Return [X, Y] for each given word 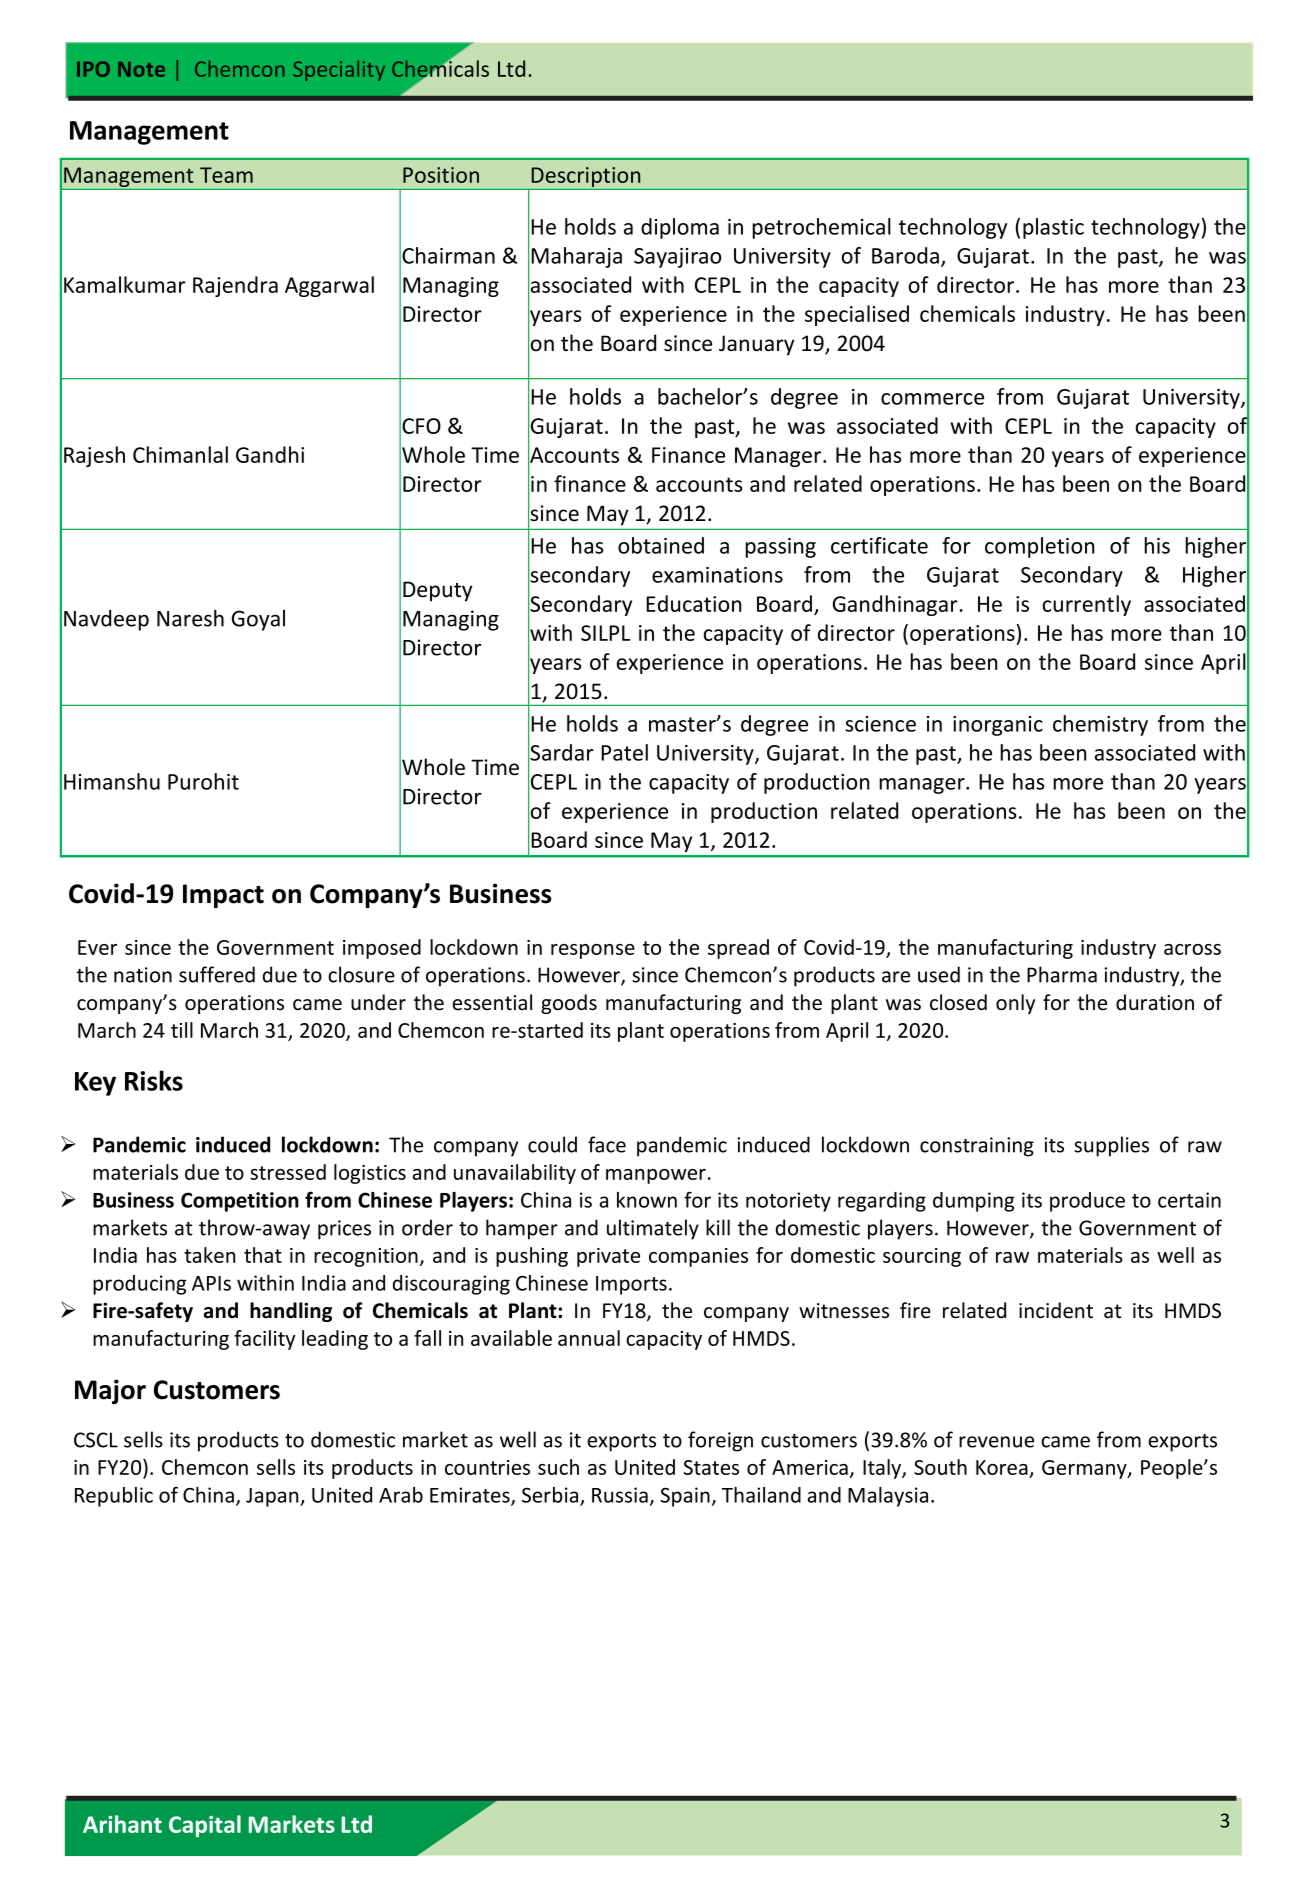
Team [226, 175]
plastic [1053, 228]
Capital [205, 1826]
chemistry [1100, 725]
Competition [240, 1202]
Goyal [258, 620]
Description [586, 178]
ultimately [653, 1229]
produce [1087, 1202]
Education [694, 603]
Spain [685, 1497]
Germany [1085, 1469]
